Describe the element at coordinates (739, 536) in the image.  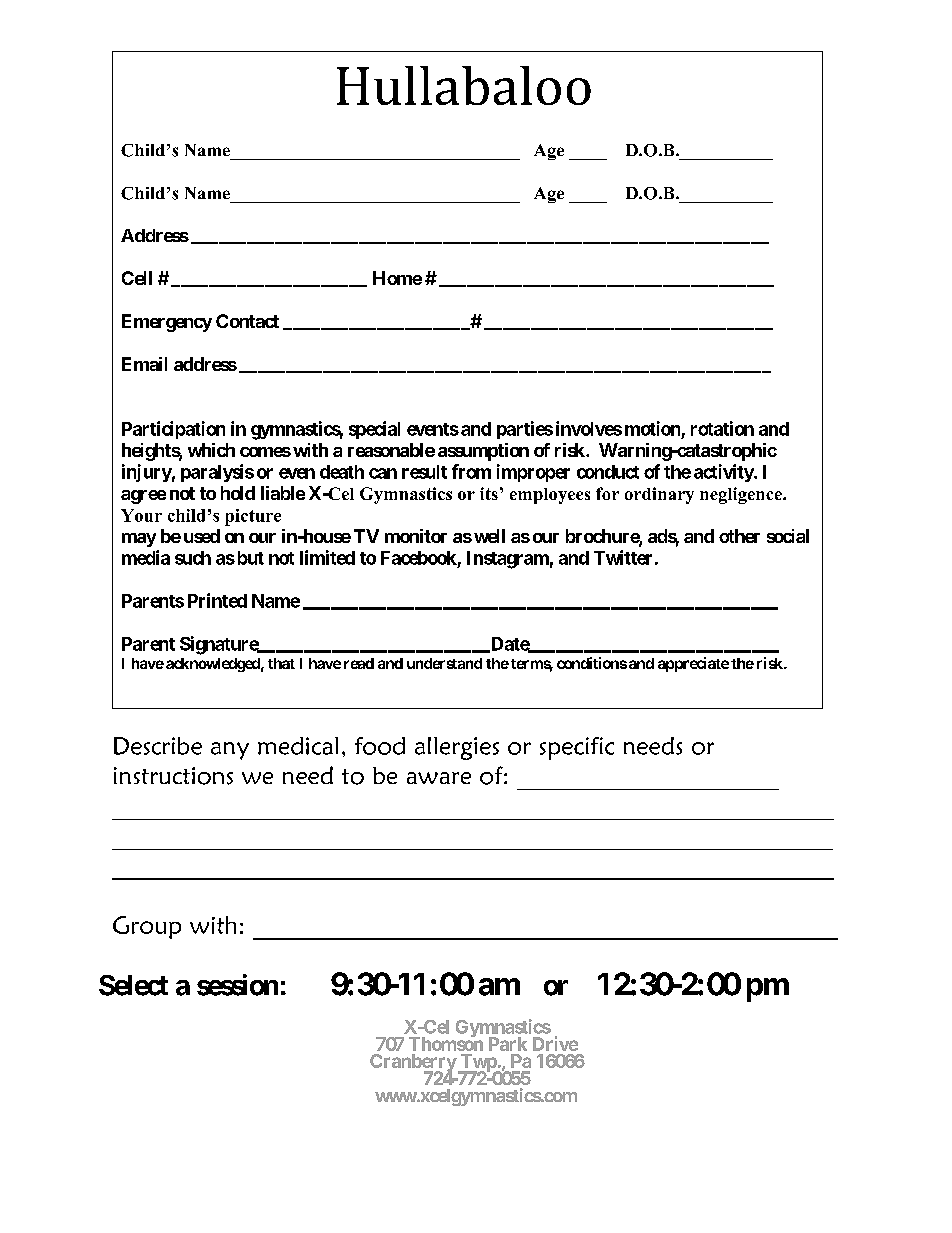
I see `other` at that location.
